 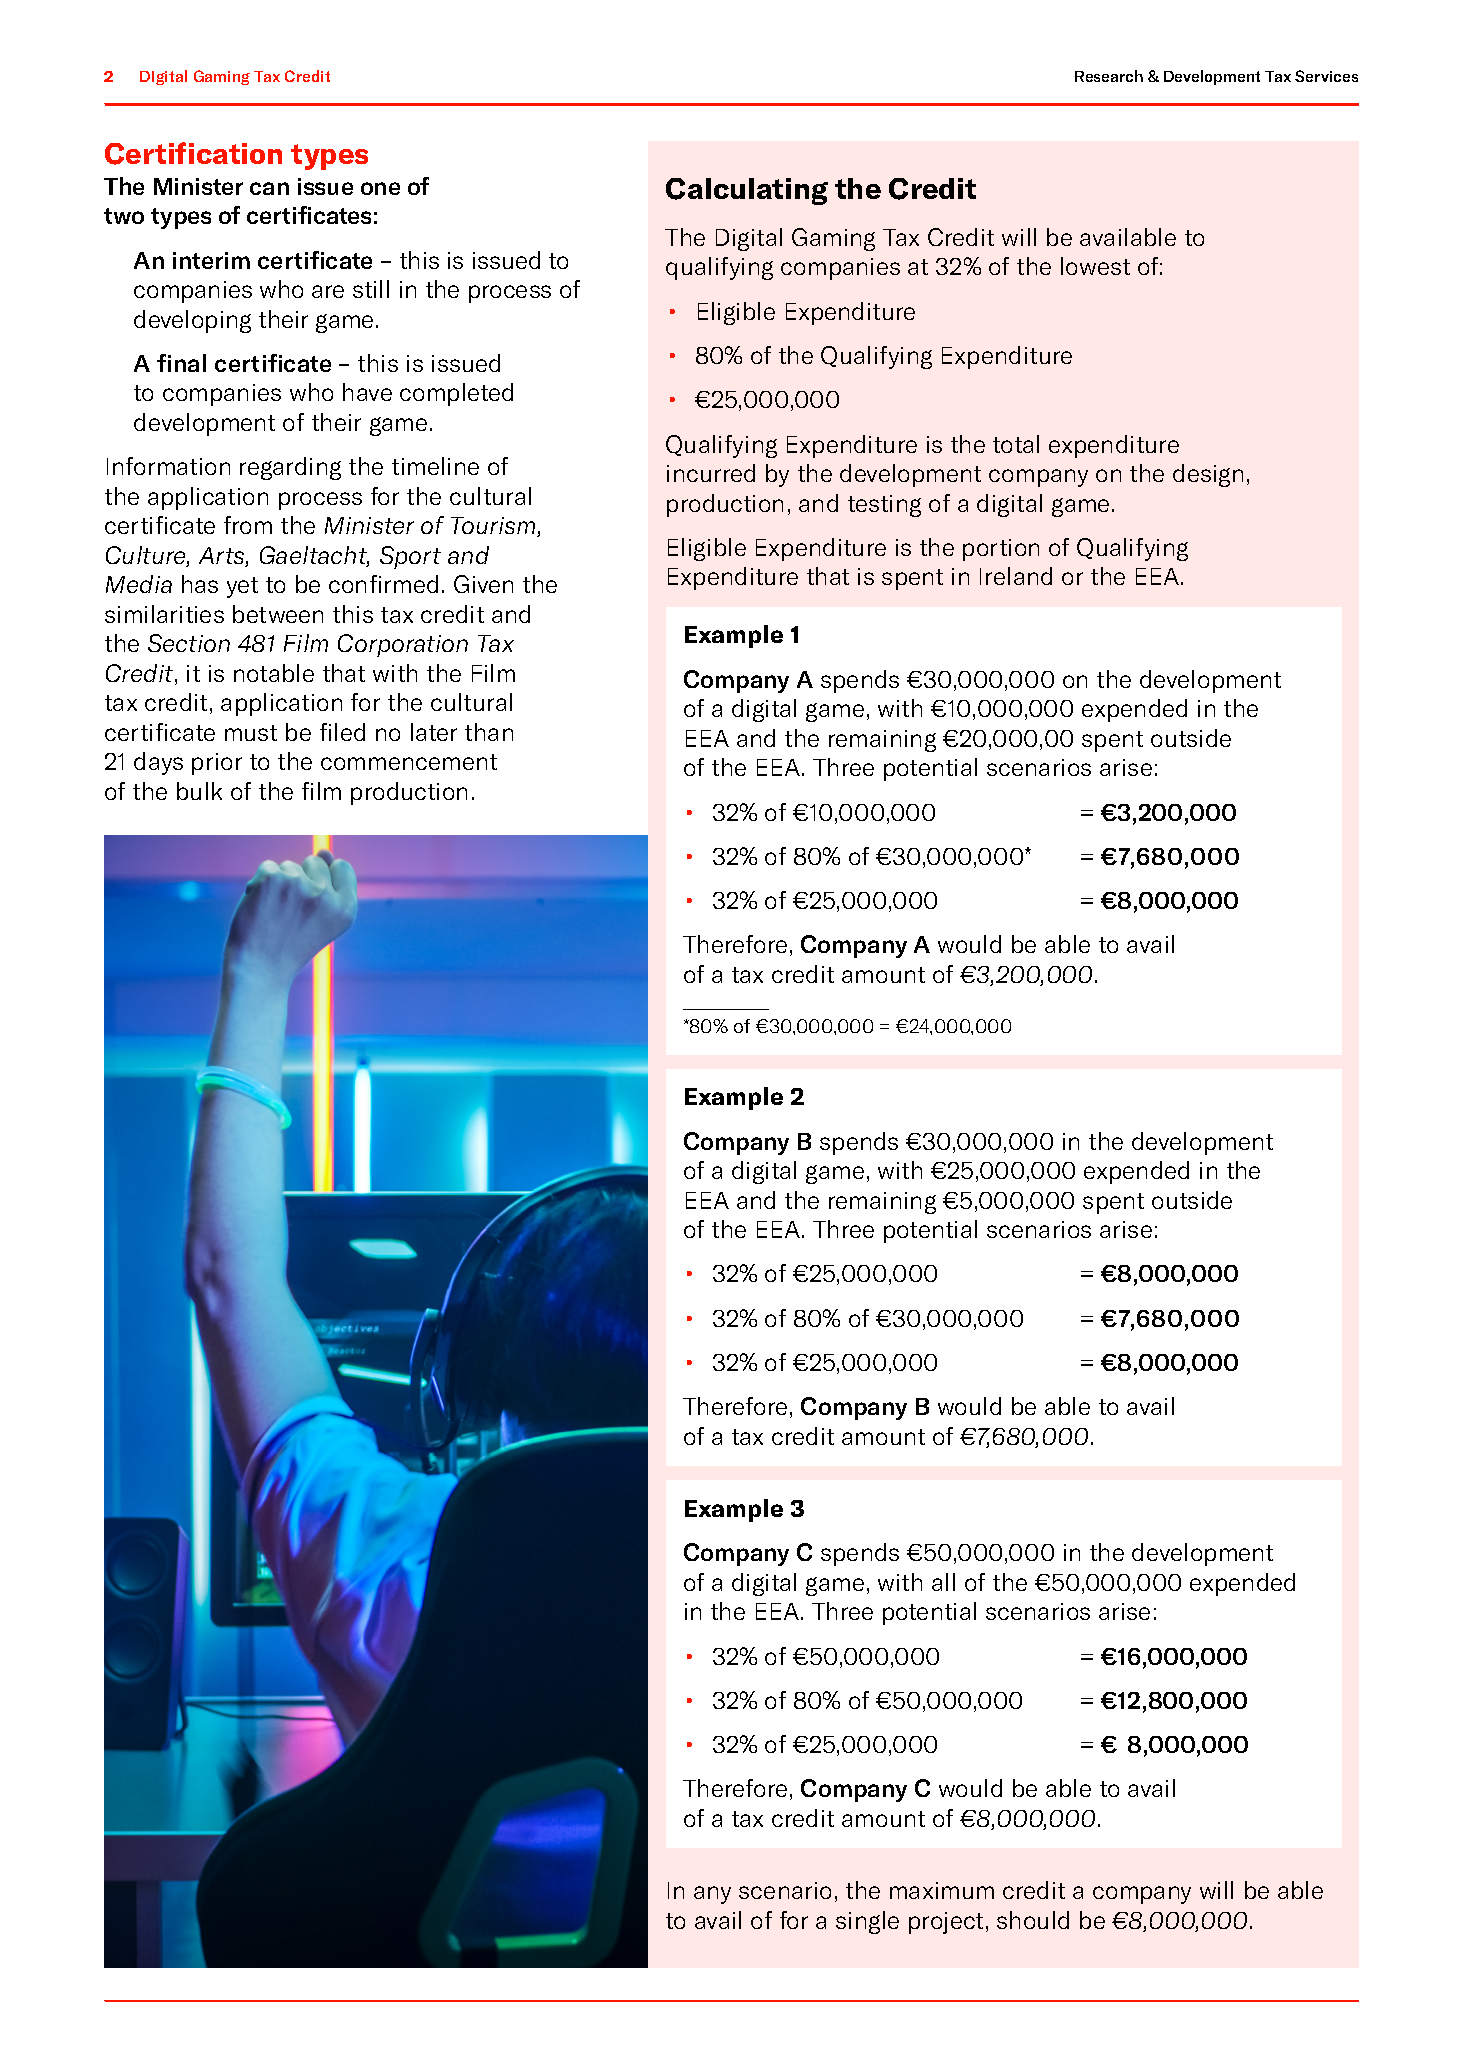 What do you see at coordinates (489, 732) in the screenshot?
I see `than` at bounding box center [489, 732].
